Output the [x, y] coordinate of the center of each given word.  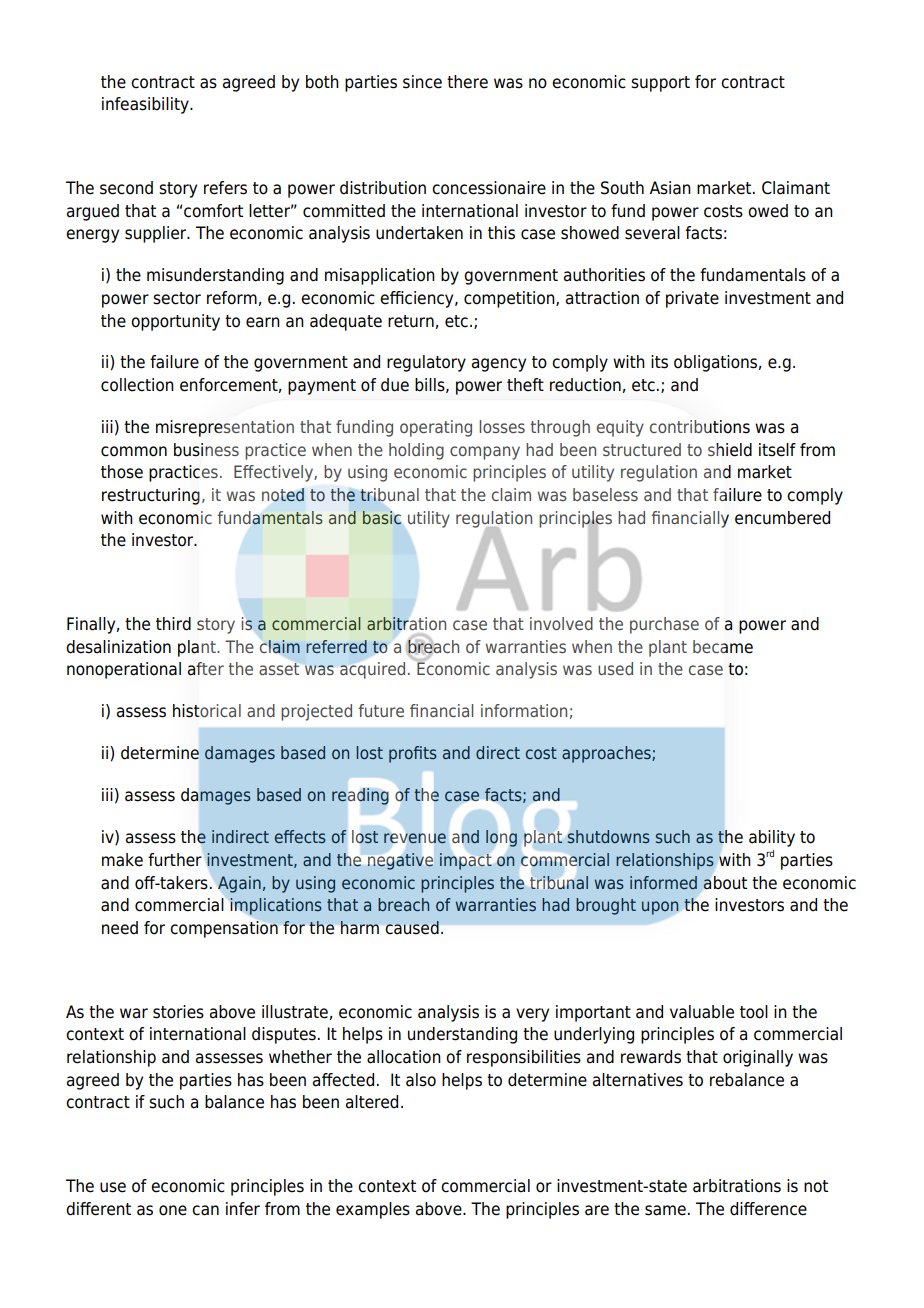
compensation [224, 929]
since [422, 82]
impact [466, 861]
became [723, 647]
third [173, 624]
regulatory [426, 363]
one [173, 1210]
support [660, 84]
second [126, 188]
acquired [372, 670]
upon [660, 908]
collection [137, 385]
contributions [700, 427]
